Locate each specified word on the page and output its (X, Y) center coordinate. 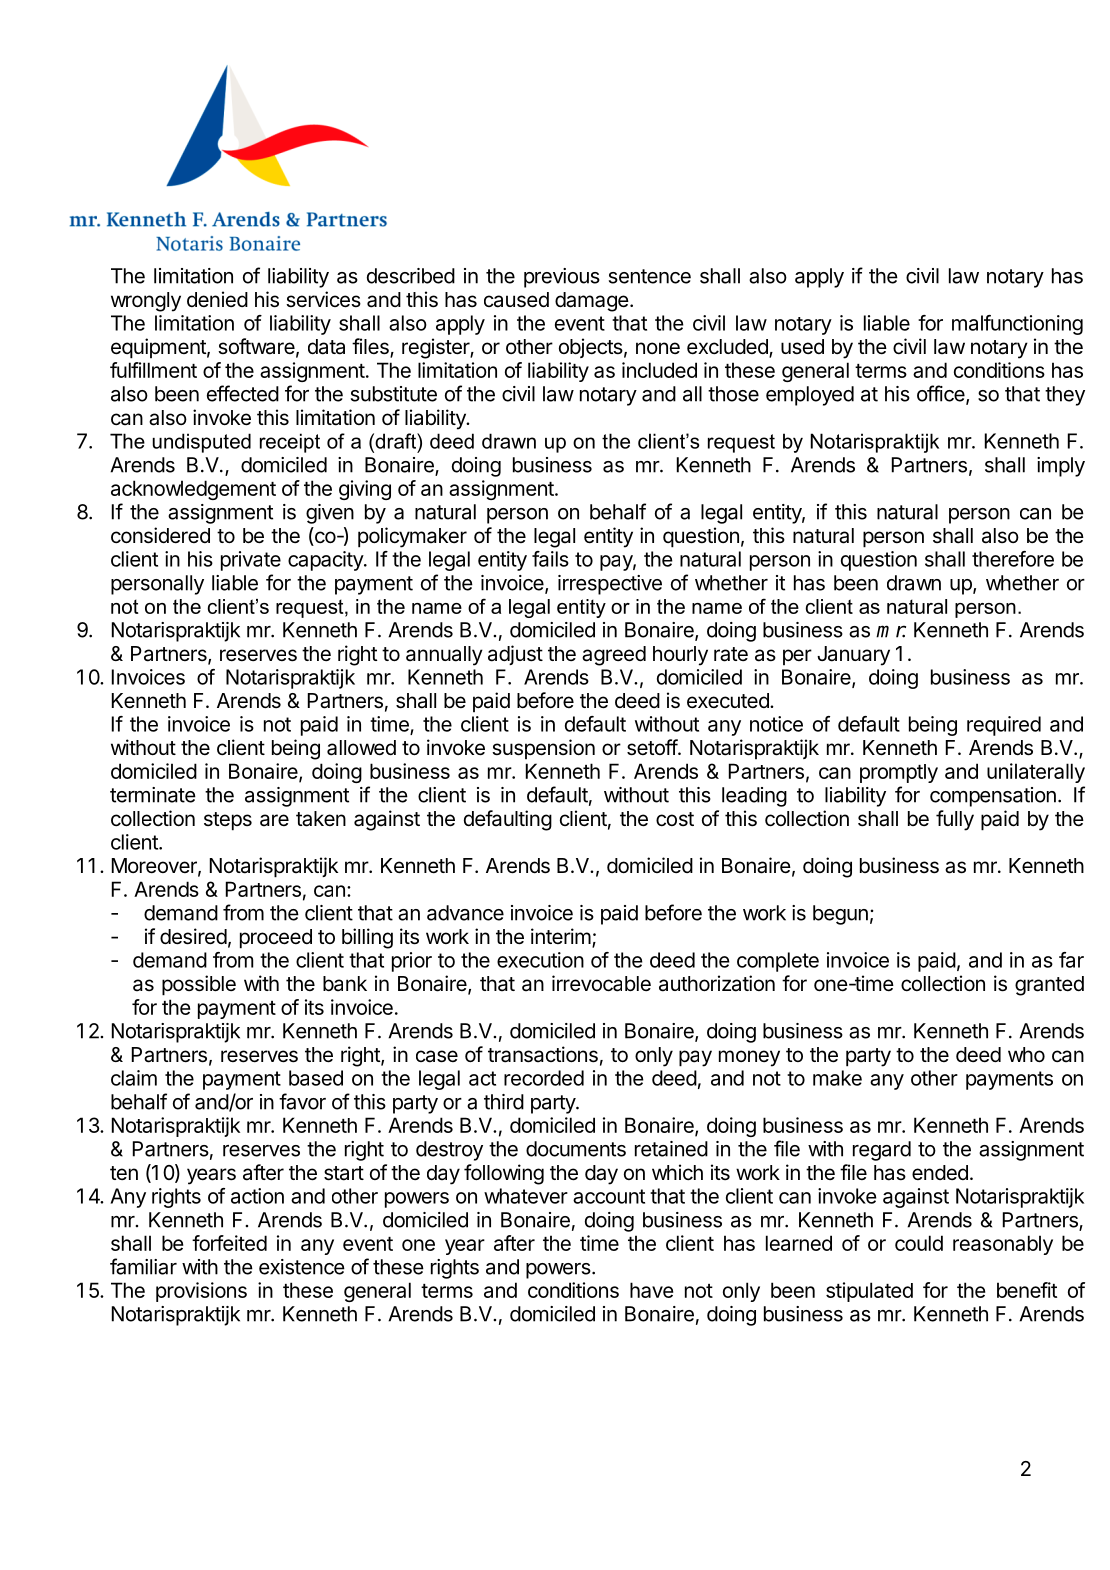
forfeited (229, 1243)
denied (217, 299)
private (251, 561)
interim (561, 936)
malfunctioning (1017, 325)
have (651, 1290)
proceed (276, 939)
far (1071, 960)
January (853, 656)
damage (592, 302)
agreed (614, 656)
